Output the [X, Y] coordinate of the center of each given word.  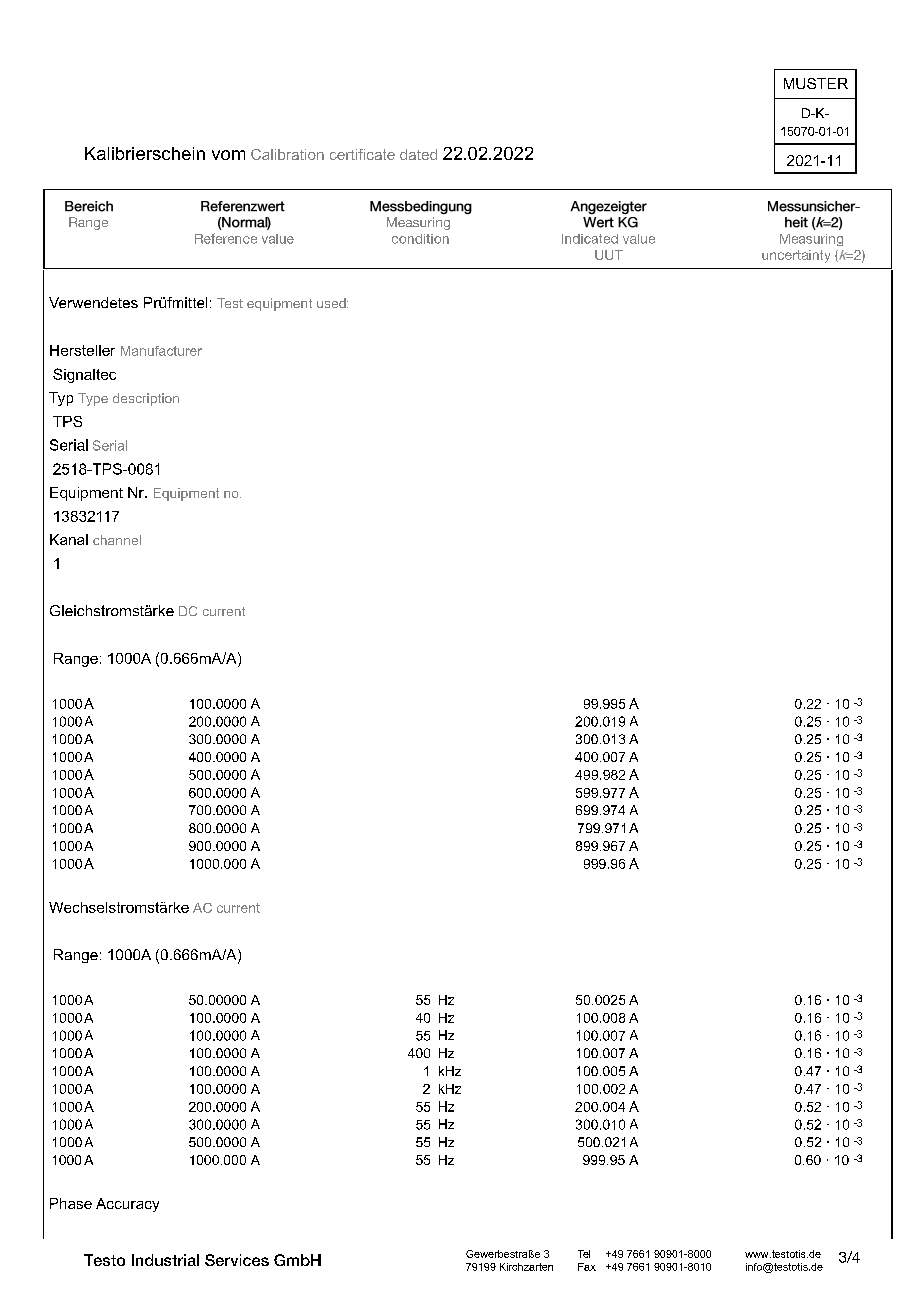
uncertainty [796, 256]
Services [237, 1260]
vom [228, 155]
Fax [587, 1267]
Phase [71, 1203]
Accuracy [127, 1205]
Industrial [165, 1260]
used [332, 303]
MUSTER [816, 83]
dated [418, 154]
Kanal [69, 539]
